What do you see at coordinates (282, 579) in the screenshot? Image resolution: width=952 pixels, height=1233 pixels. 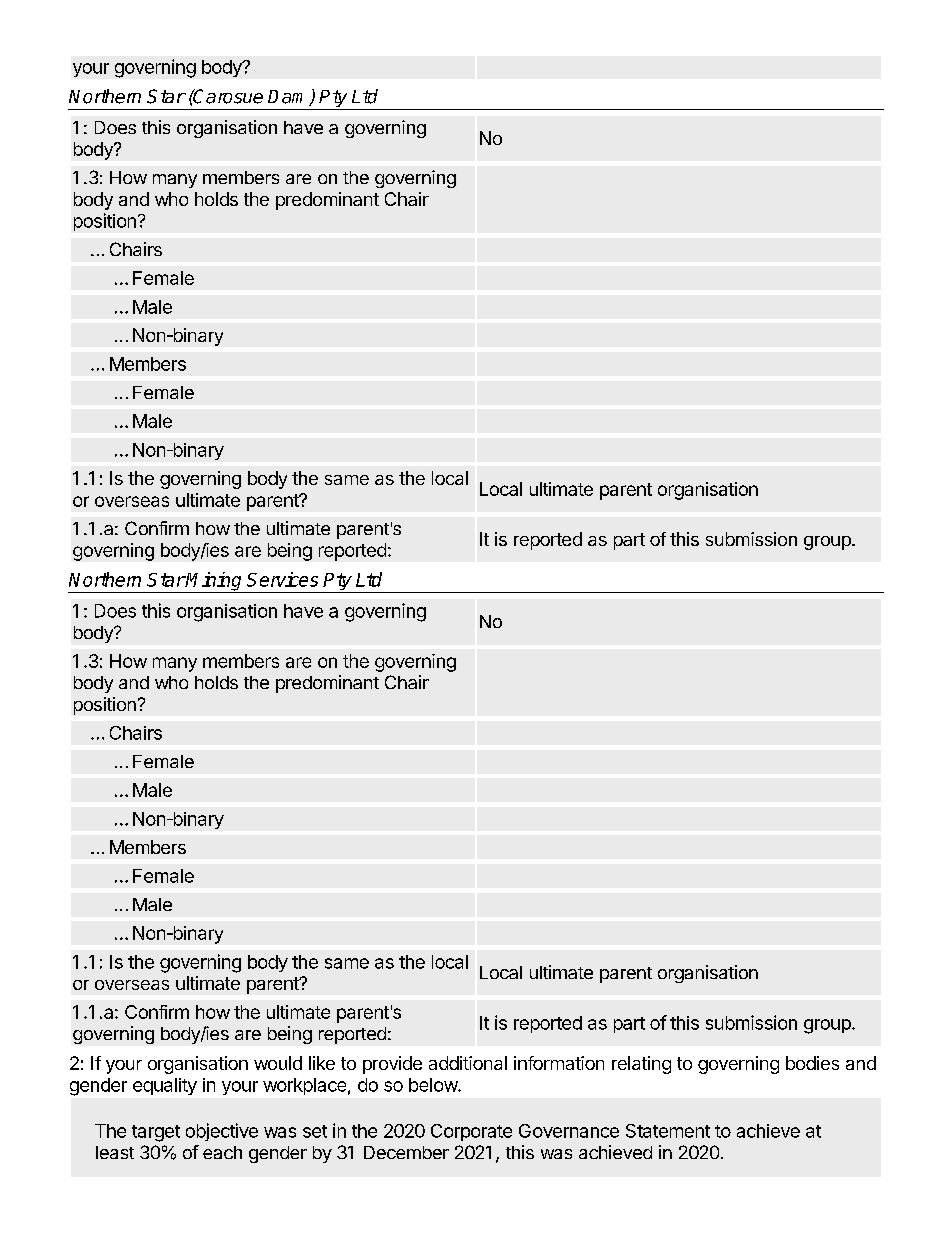 I see `Services` at bounding box center [282, 579].
